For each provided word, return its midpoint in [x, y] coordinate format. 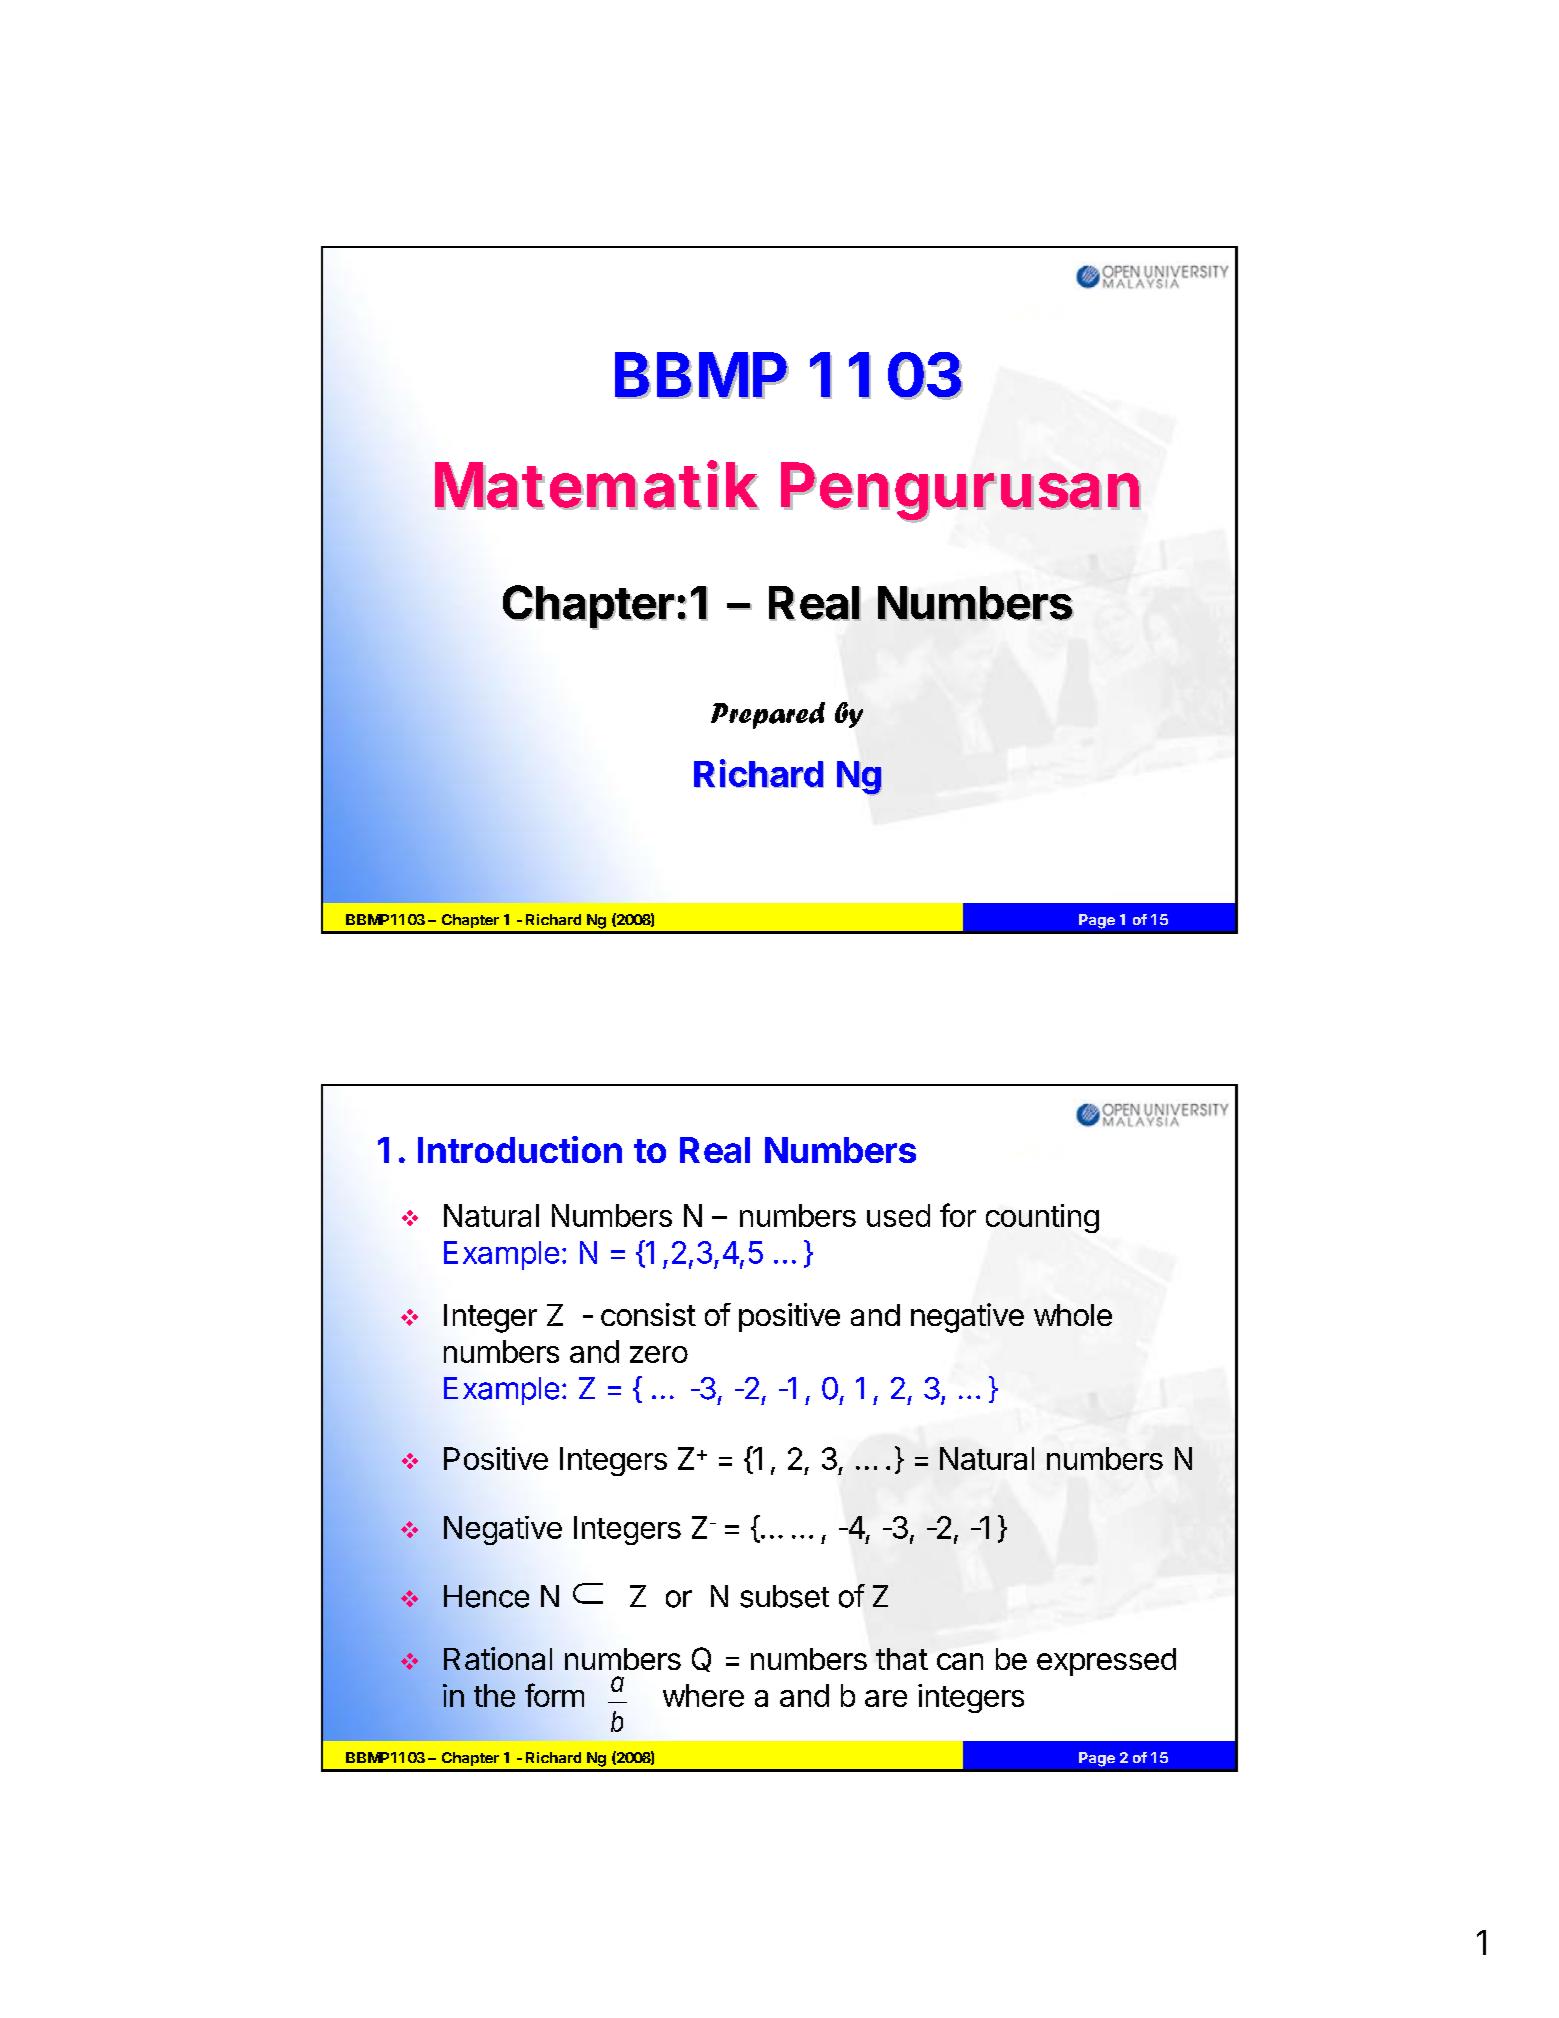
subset [784, 1596]
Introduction [520, 1149]
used [898, 1215]
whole [1073, 1315]
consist [648, 1314]
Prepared [768, 715]
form [554, 1695]
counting [1042, 1218]
